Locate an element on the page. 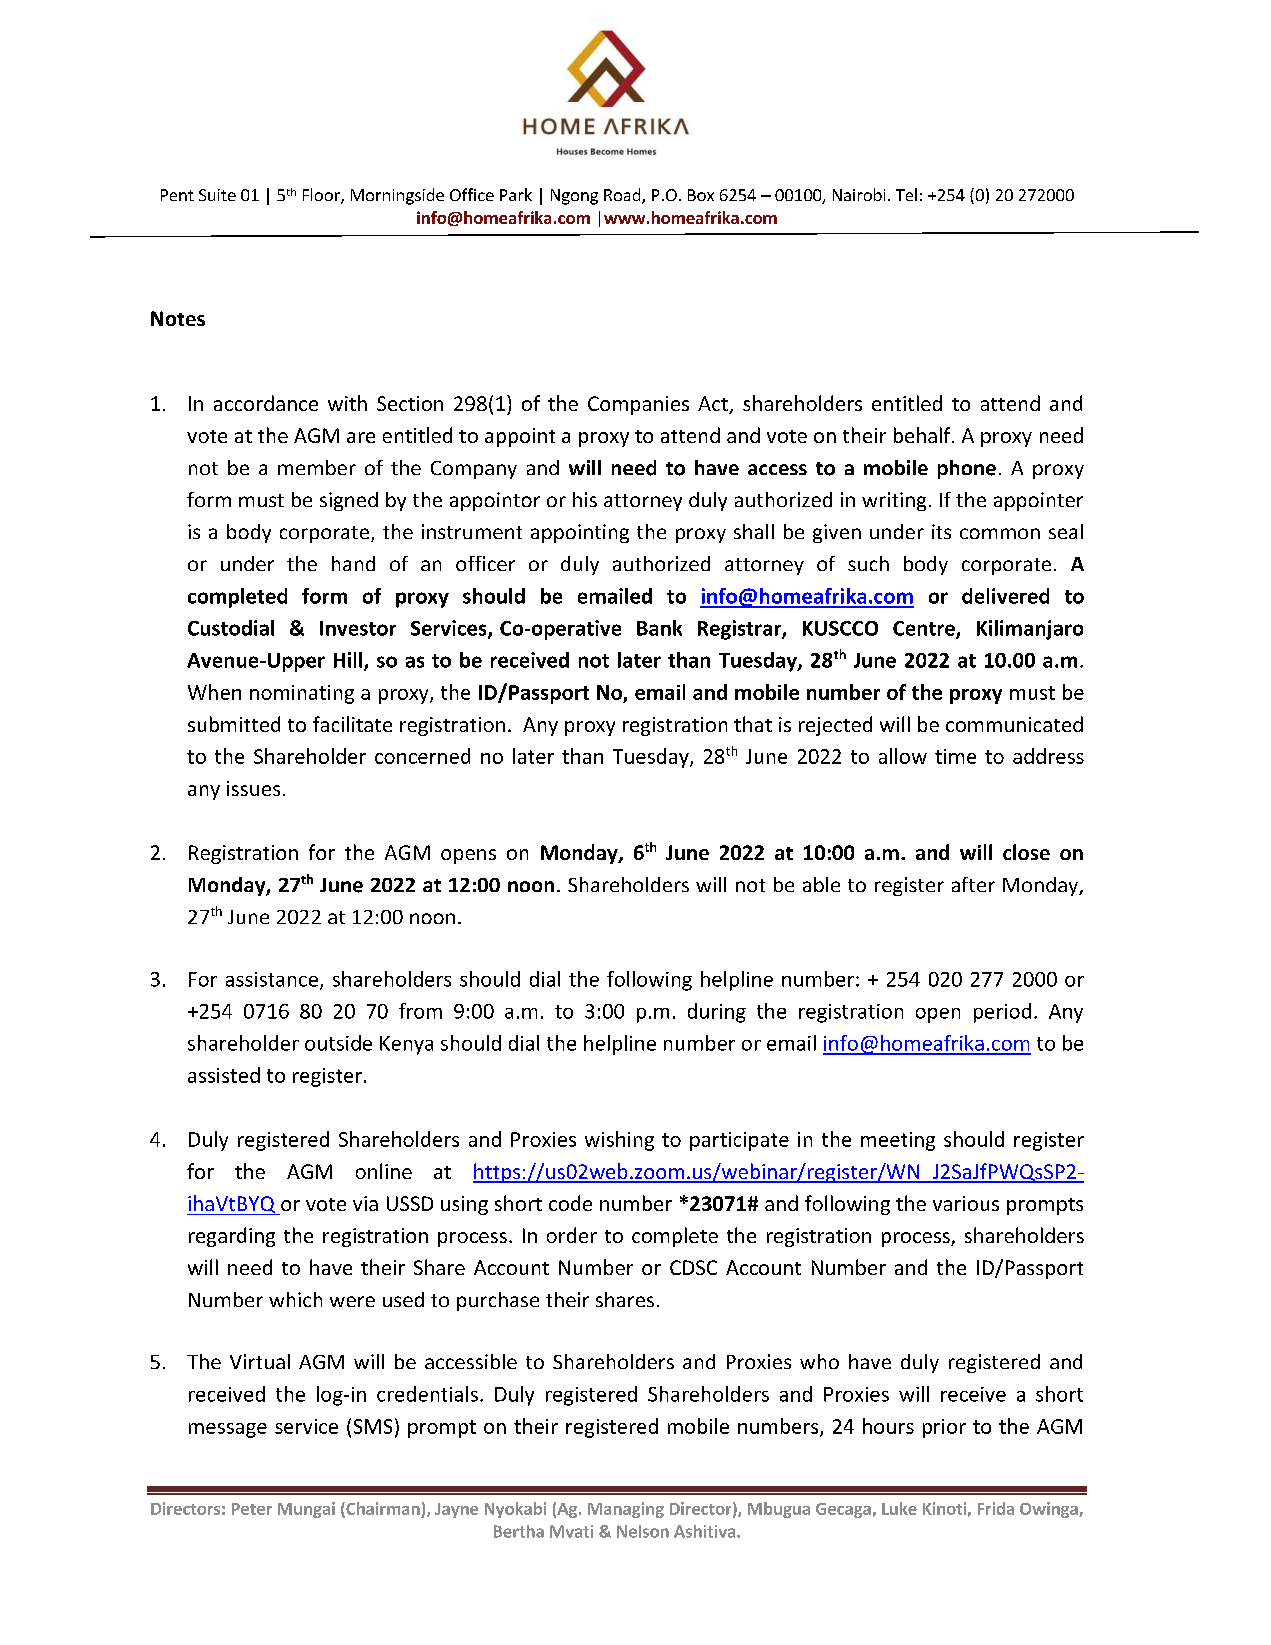  Road is located at coordinates (623, 196).
